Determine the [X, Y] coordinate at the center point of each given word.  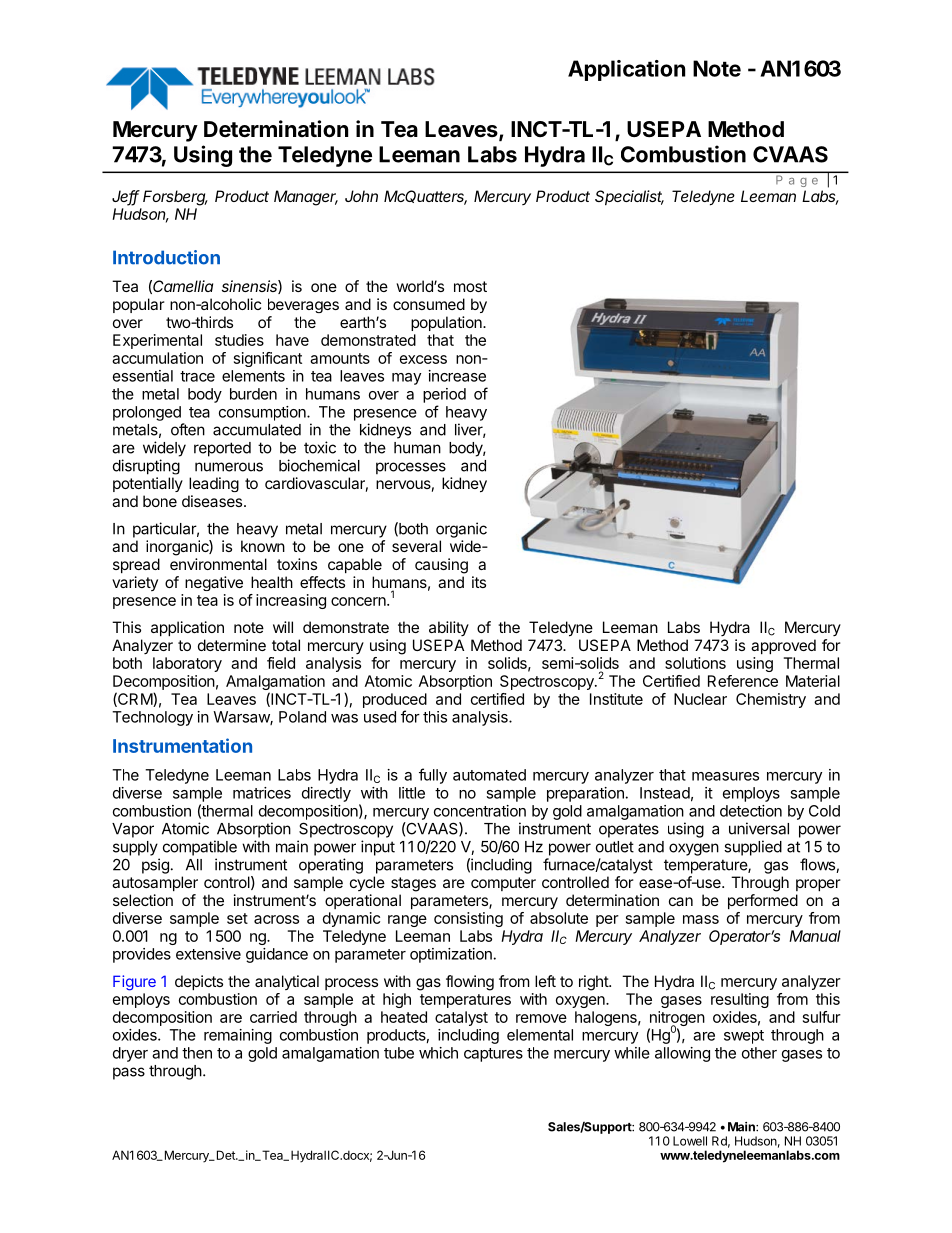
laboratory [187, 664]
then [197, 1053]
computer [503, 884]
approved [783, 646]
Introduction [166, 257]
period [444, 395]
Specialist [629, 197]
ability [449, 628]
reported [222, 449]
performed [763, 901]
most [470, 286]
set [237, 918]
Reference [743, 681]
